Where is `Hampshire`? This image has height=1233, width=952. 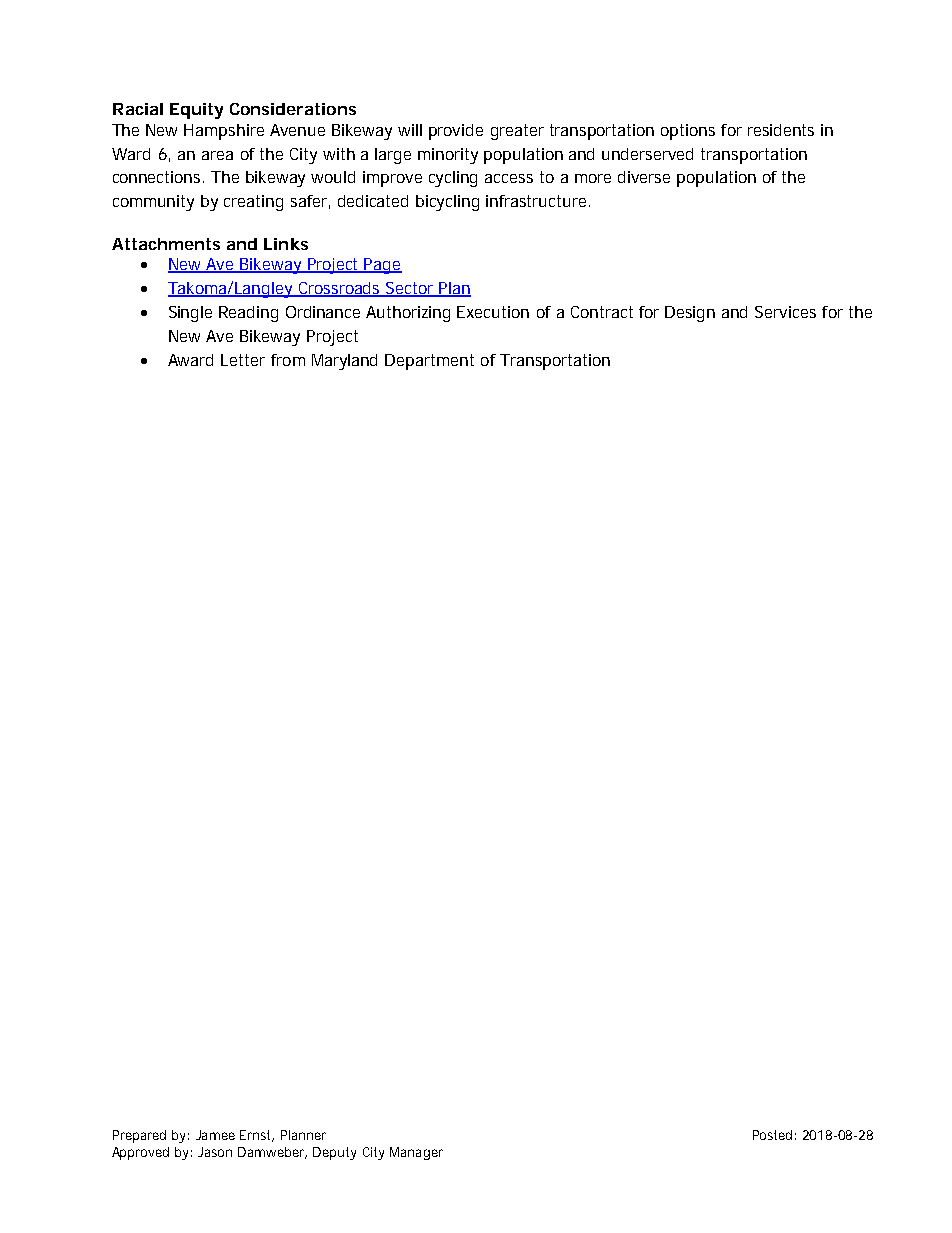 Hampshire is located at coordinates (224, 132).
